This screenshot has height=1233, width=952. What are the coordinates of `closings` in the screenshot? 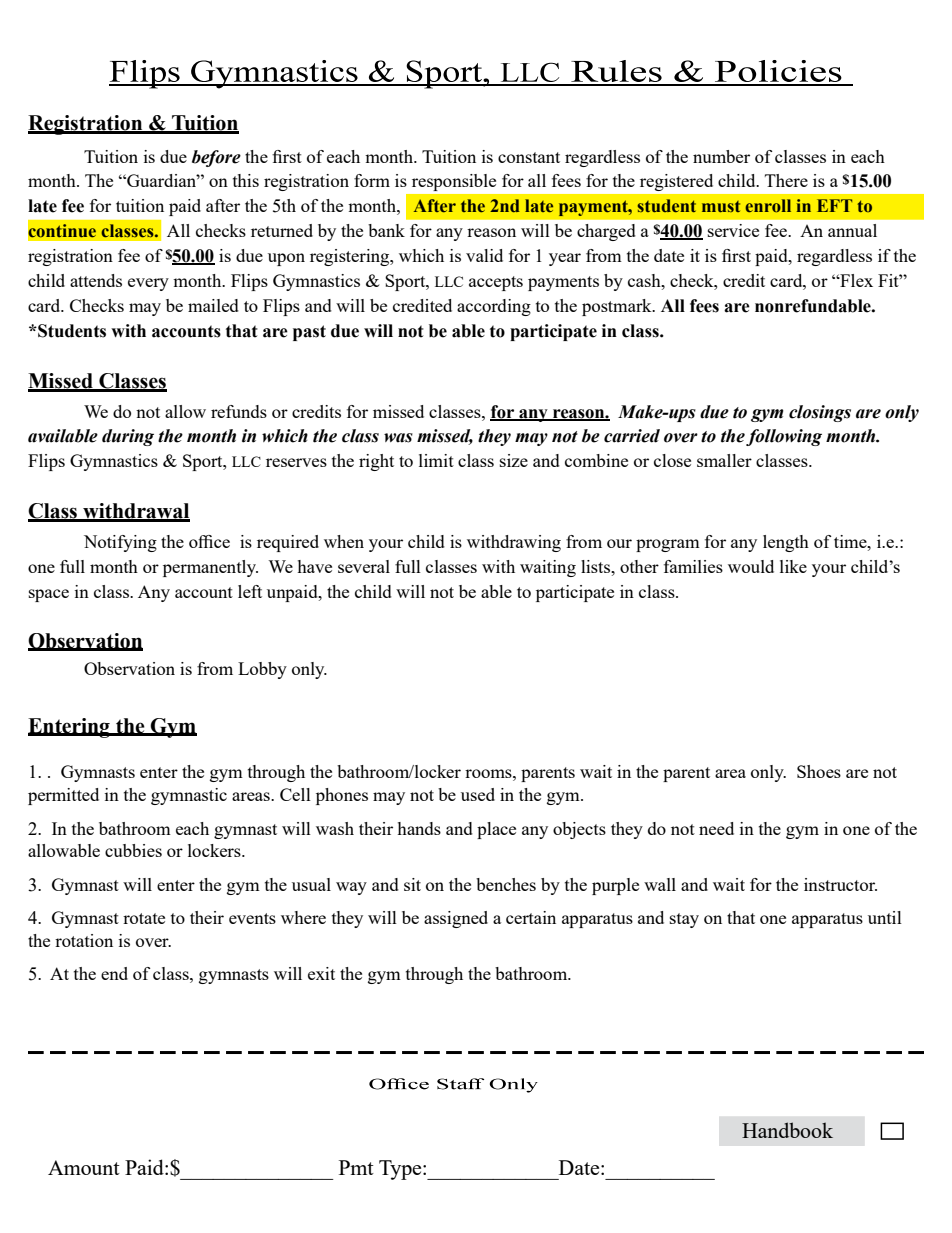 It's located at (820, 413).
